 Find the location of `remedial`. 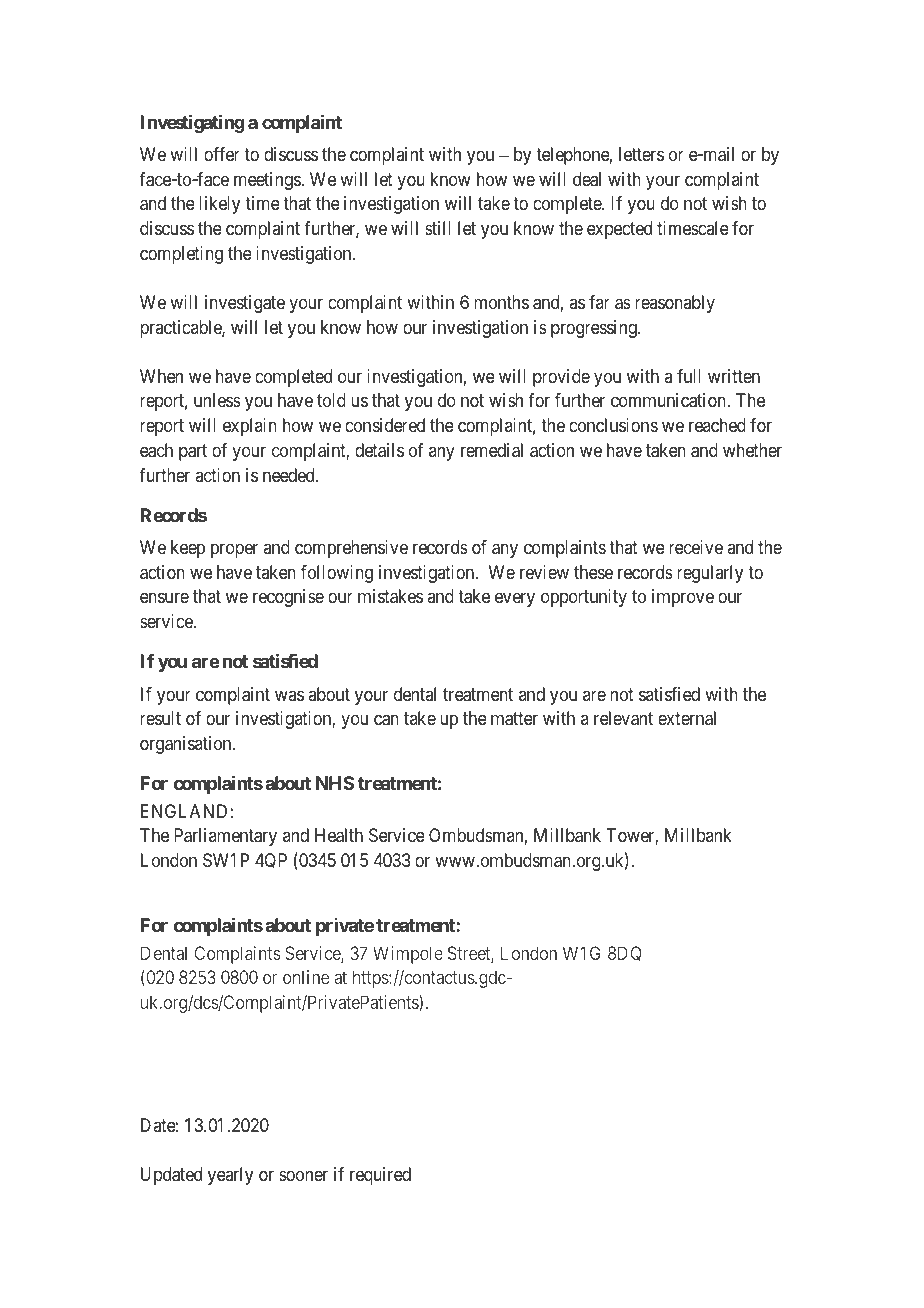

remedial is located at coordinates (492, 450).
